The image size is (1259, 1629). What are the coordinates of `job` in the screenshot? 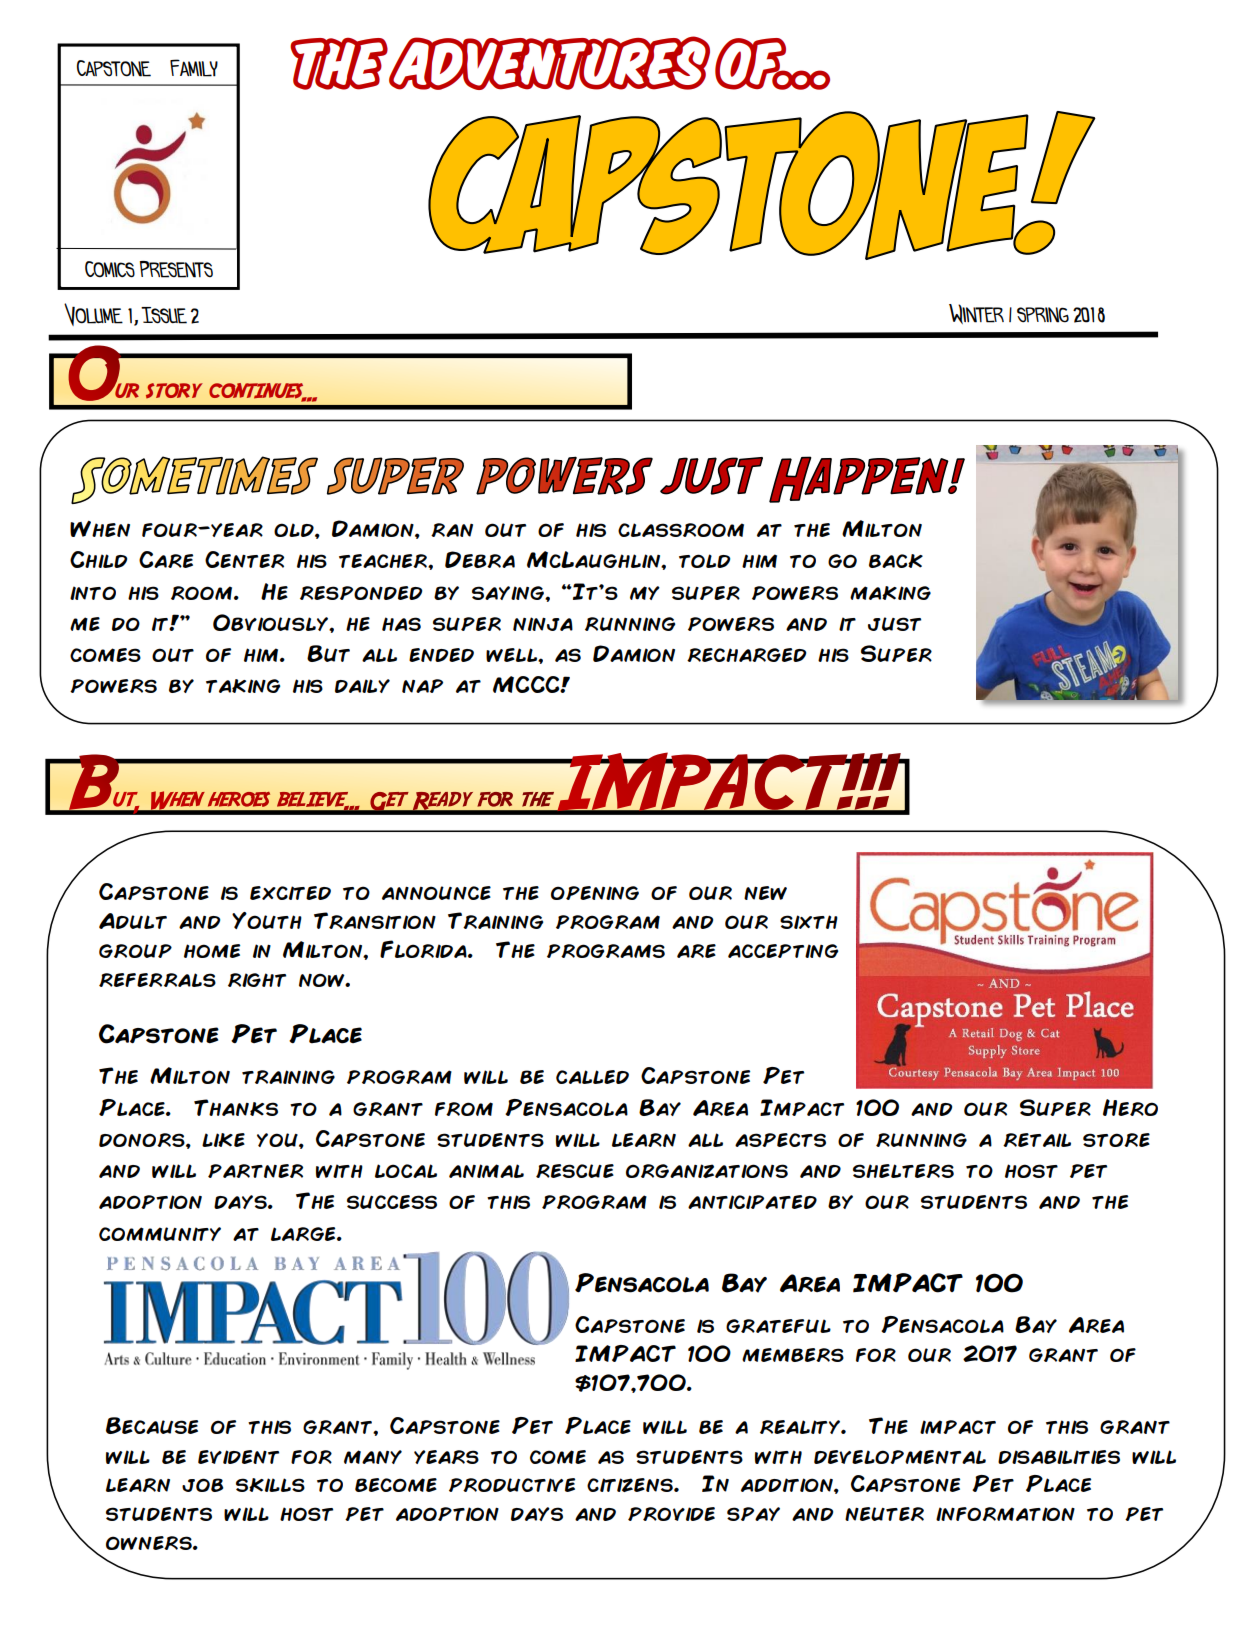 It's located at (202, 1485).
